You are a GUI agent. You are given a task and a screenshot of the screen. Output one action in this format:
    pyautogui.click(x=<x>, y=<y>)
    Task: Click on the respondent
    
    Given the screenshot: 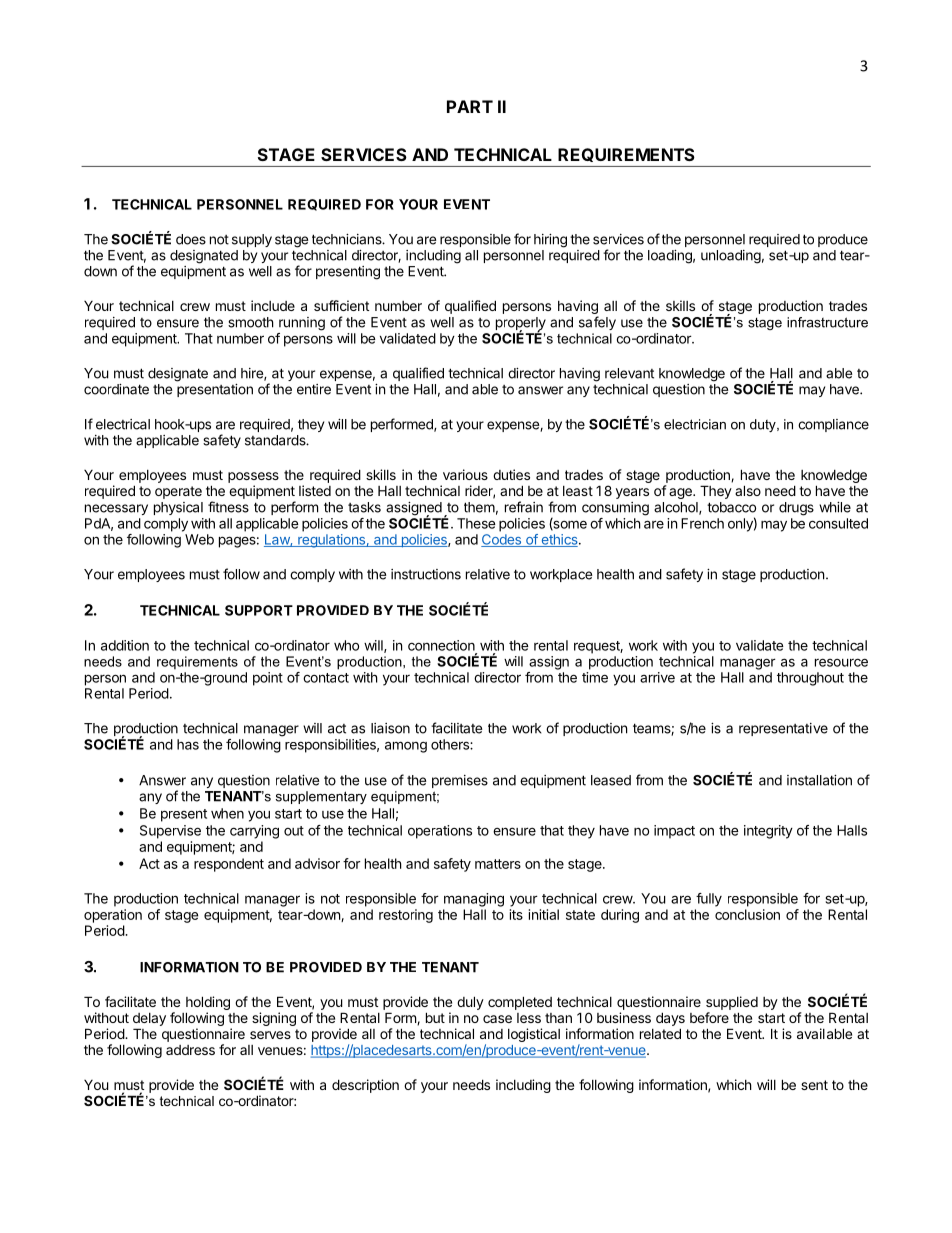 What is the action you would take?
    pyautogui.click(x=229, y=865)
